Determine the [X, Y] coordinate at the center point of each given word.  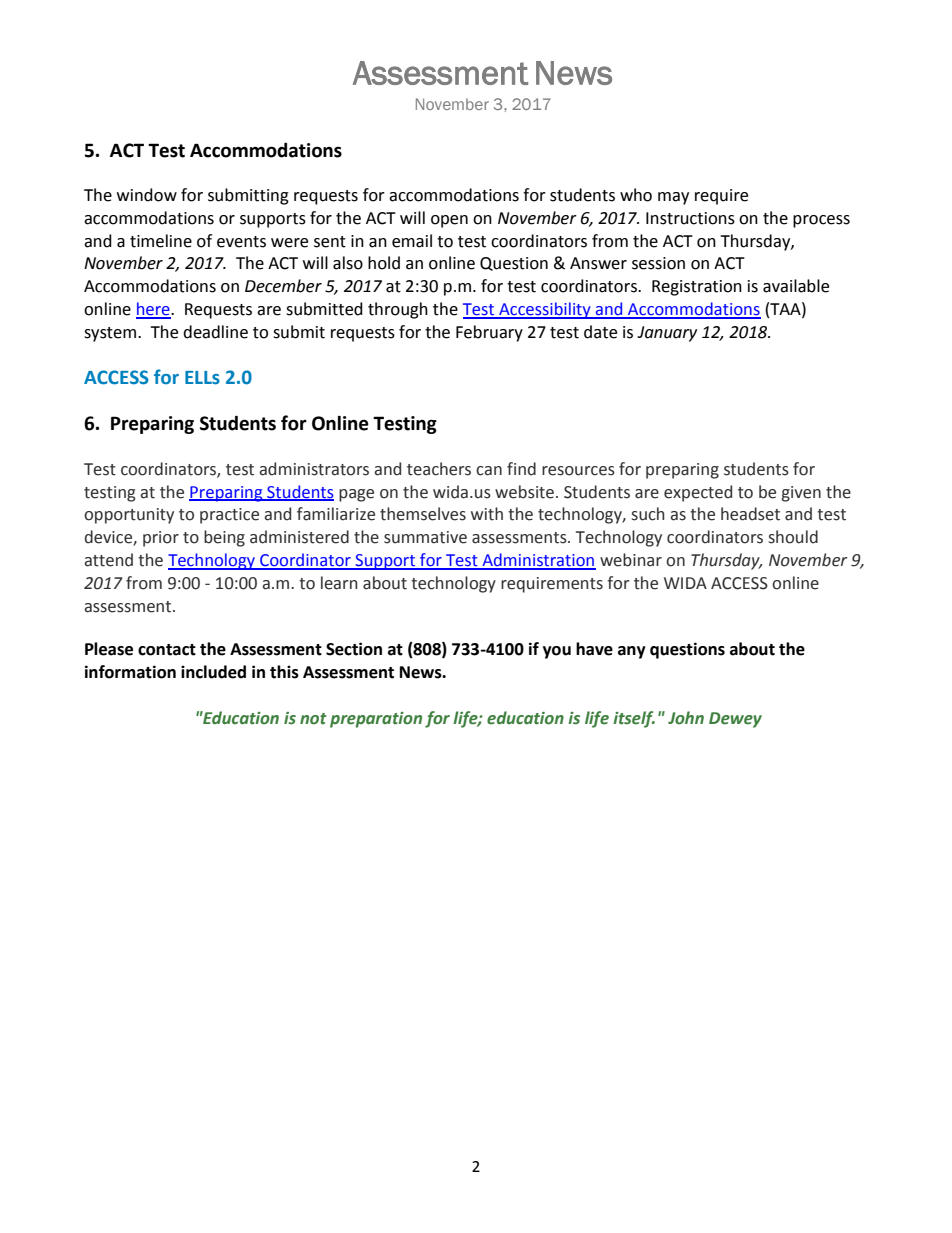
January [667, 334]
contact [167, 650]
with [487, 514]
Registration [697, 288]
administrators [314, 469]
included [213, 672]
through [398, 310]
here [154, 310]
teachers [439, 469]
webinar [631, 560]
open [449, 221]
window [147, 195]
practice [229, 516]
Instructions [690, 218]
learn [339, 583]
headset [750, 514]
